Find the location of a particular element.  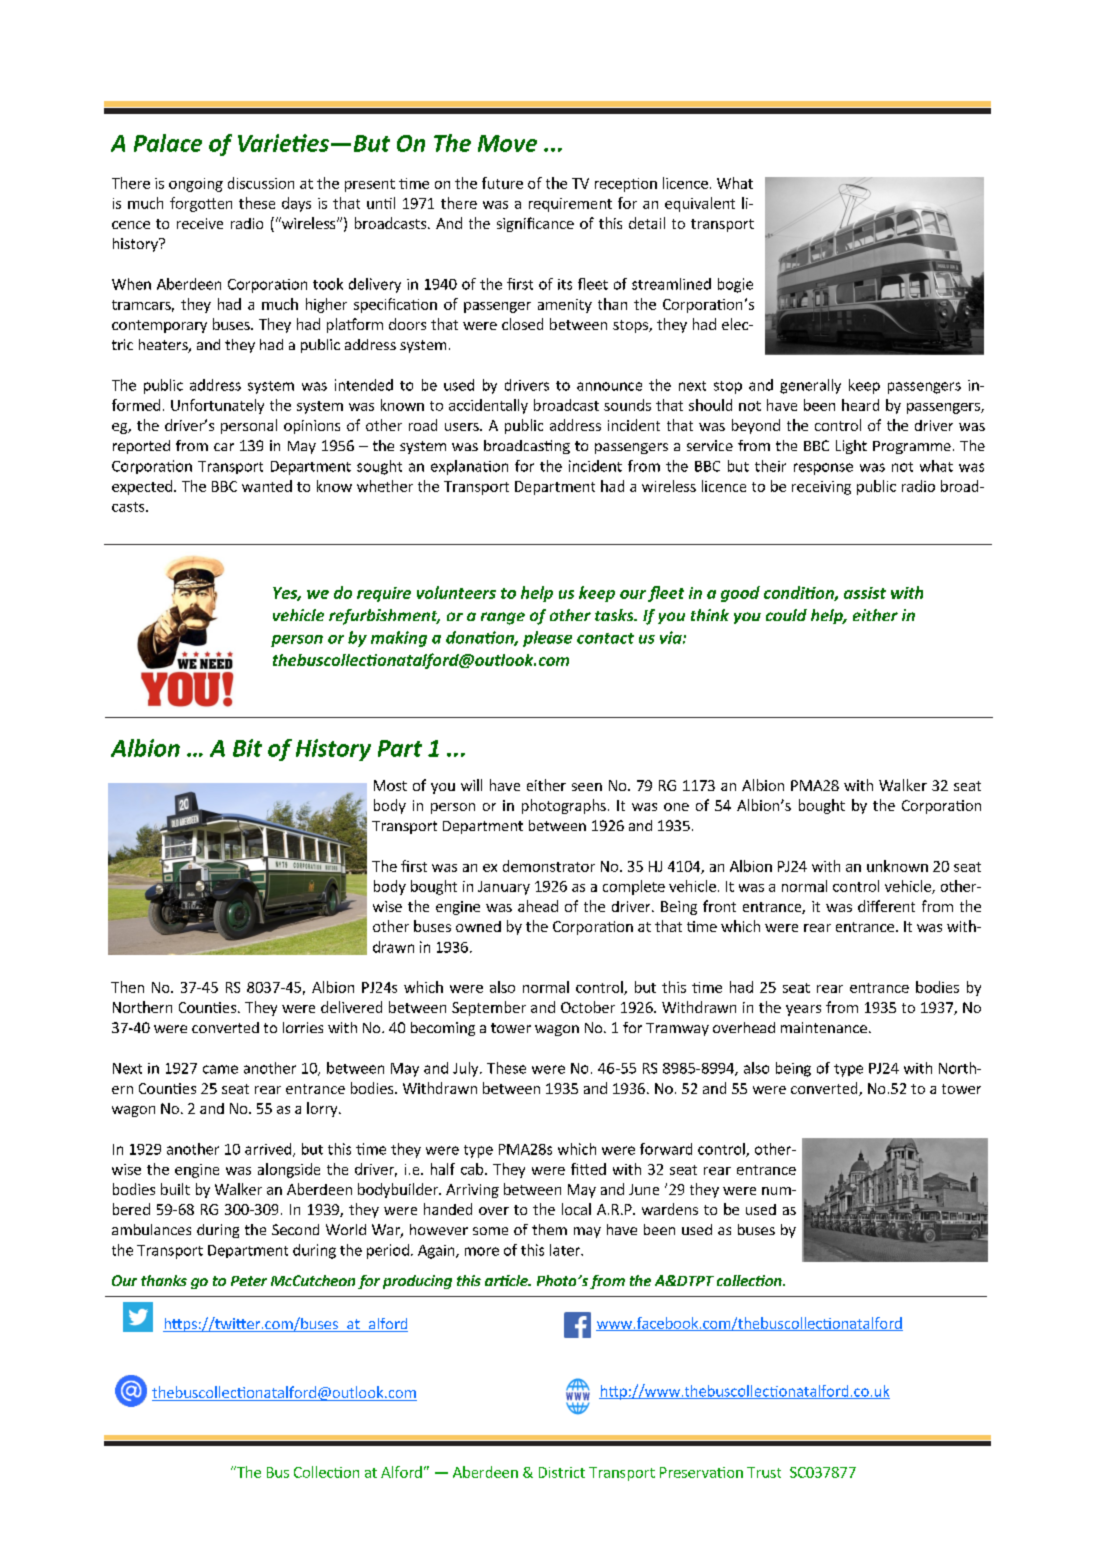

wanted is located at coordinates (267, 486).
